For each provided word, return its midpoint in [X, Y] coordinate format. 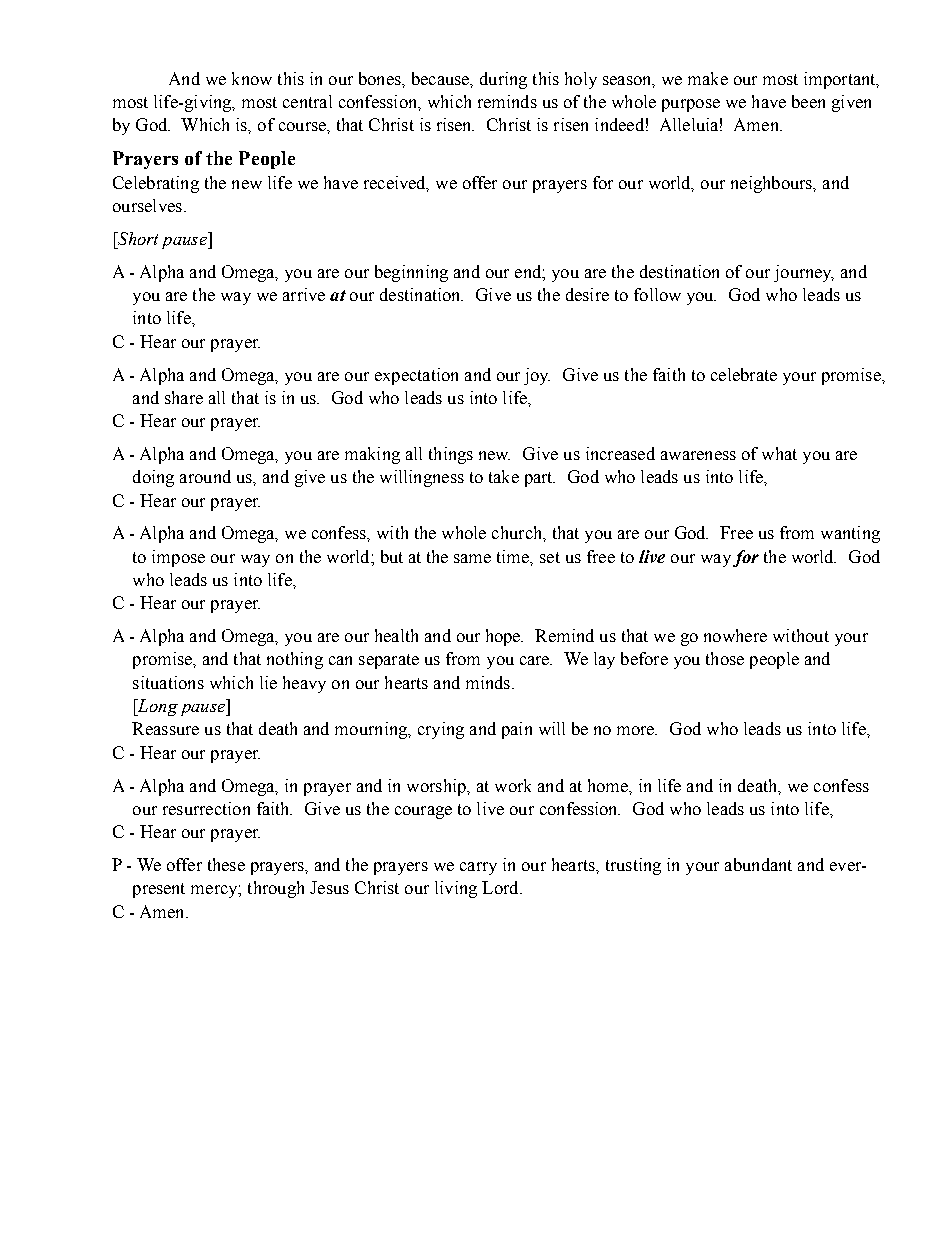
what [779, 453]
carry [478, 868]
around [205, 476]
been [808, 101]
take [504, 476]
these [226, 864]
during [503, 80]
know [252, 78]
